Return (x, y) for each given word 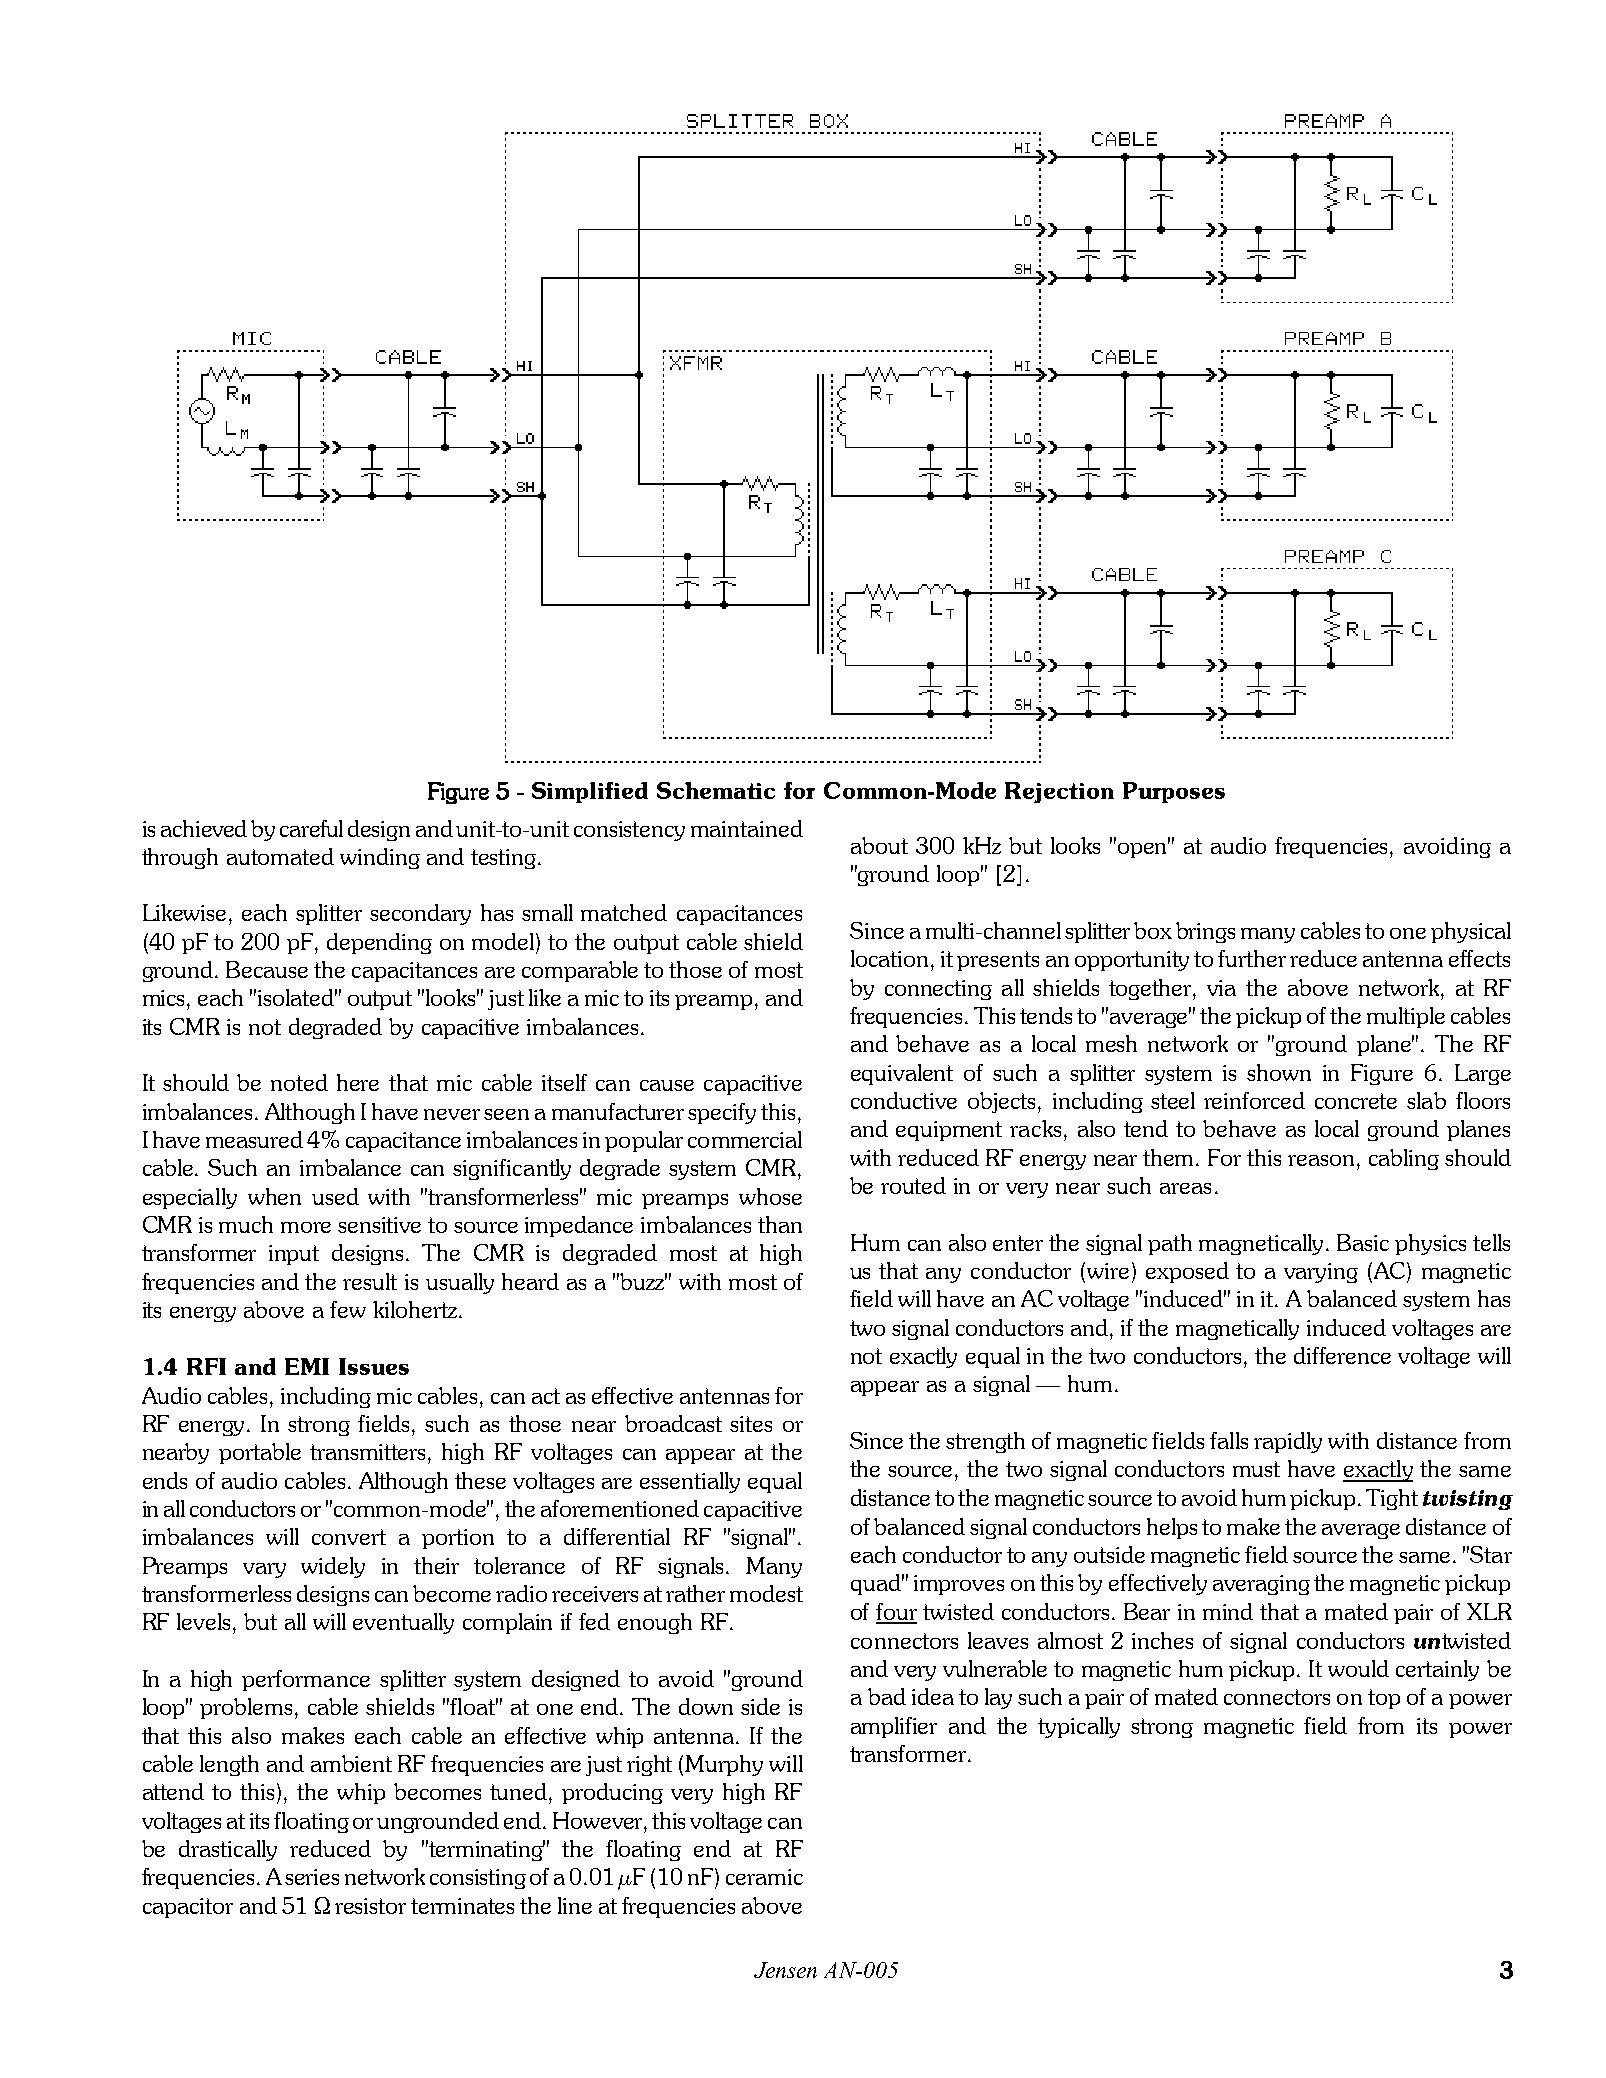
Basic (1363, 1242)
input (294, 1255)
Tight (1392, 1499)
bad (887, 1696)
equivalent (902, 1074)
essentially (690, 1482)
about (879, 845)
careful (311, 828)
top (1384, 1699)
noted (299, 1082)
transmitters (369, 1452)
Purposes (1174, 792)
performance (306, 1680)
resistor (370, 1906)
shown (1279, 1072)
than (780, 1224)
